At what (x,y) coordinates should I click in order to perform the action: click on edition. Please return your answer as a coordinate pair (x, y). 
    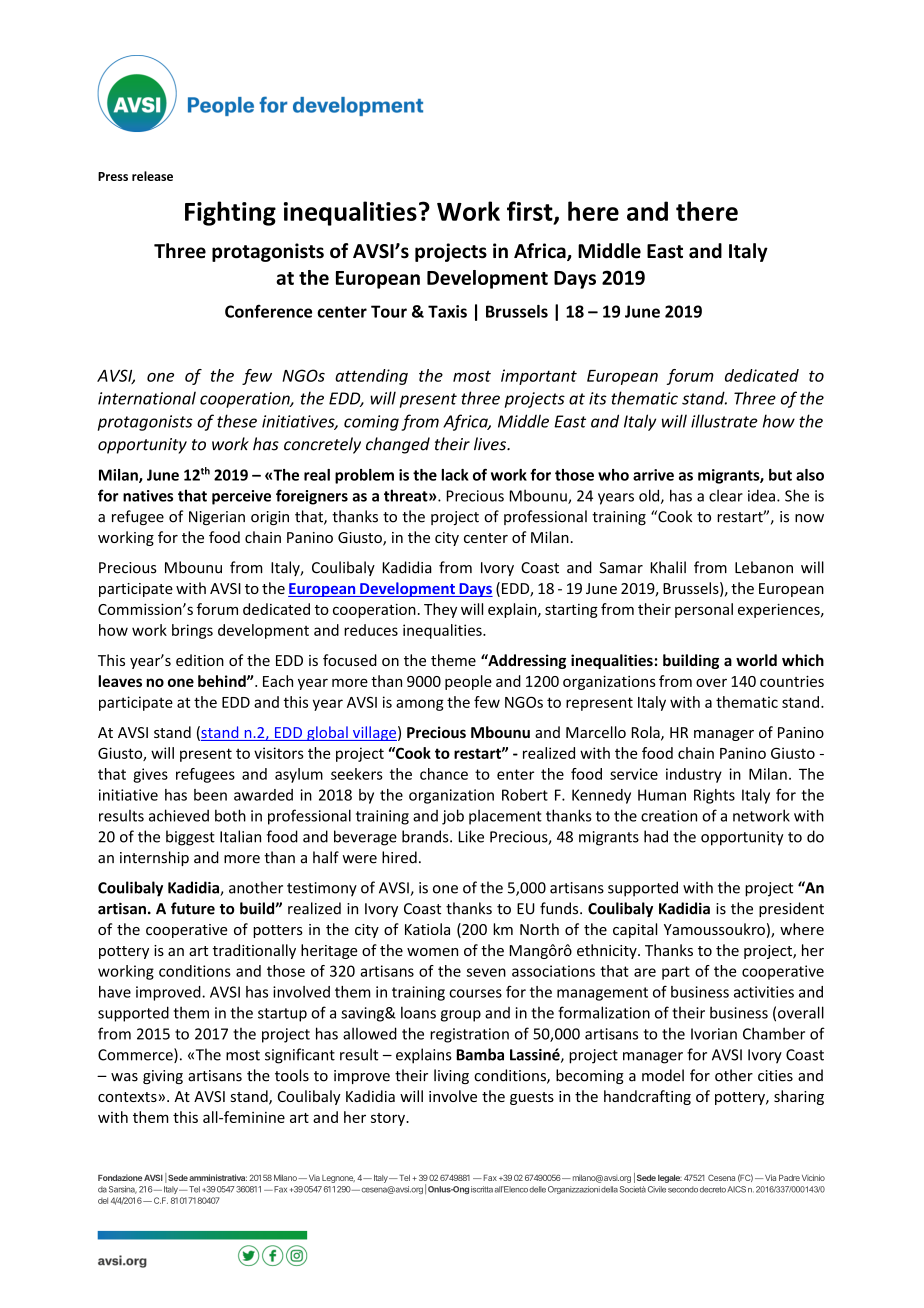
    Looking at the image, I should click on (200, 660).
